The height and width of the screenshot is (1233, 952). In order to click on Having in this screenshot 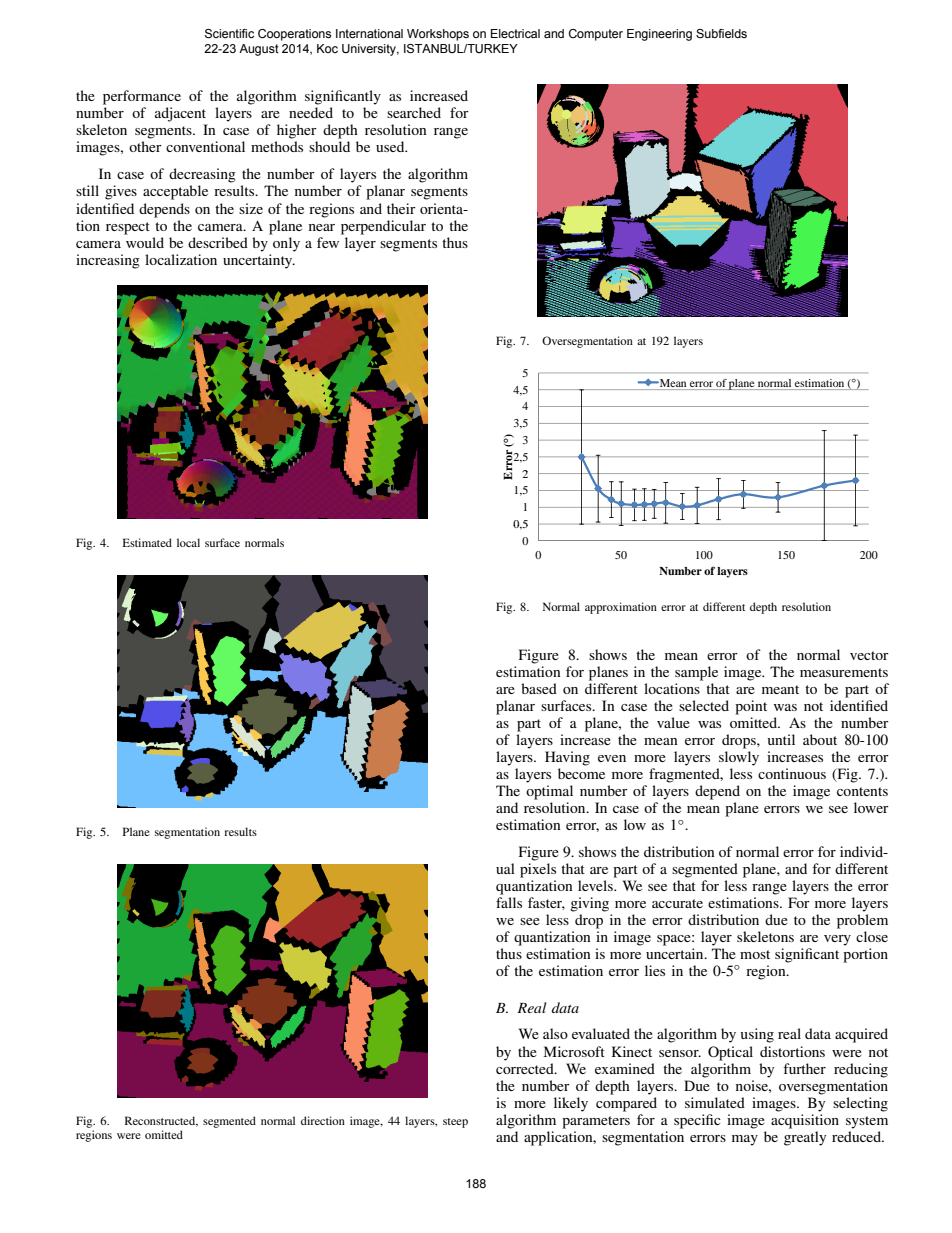, I will do `click(567, 758)`.
